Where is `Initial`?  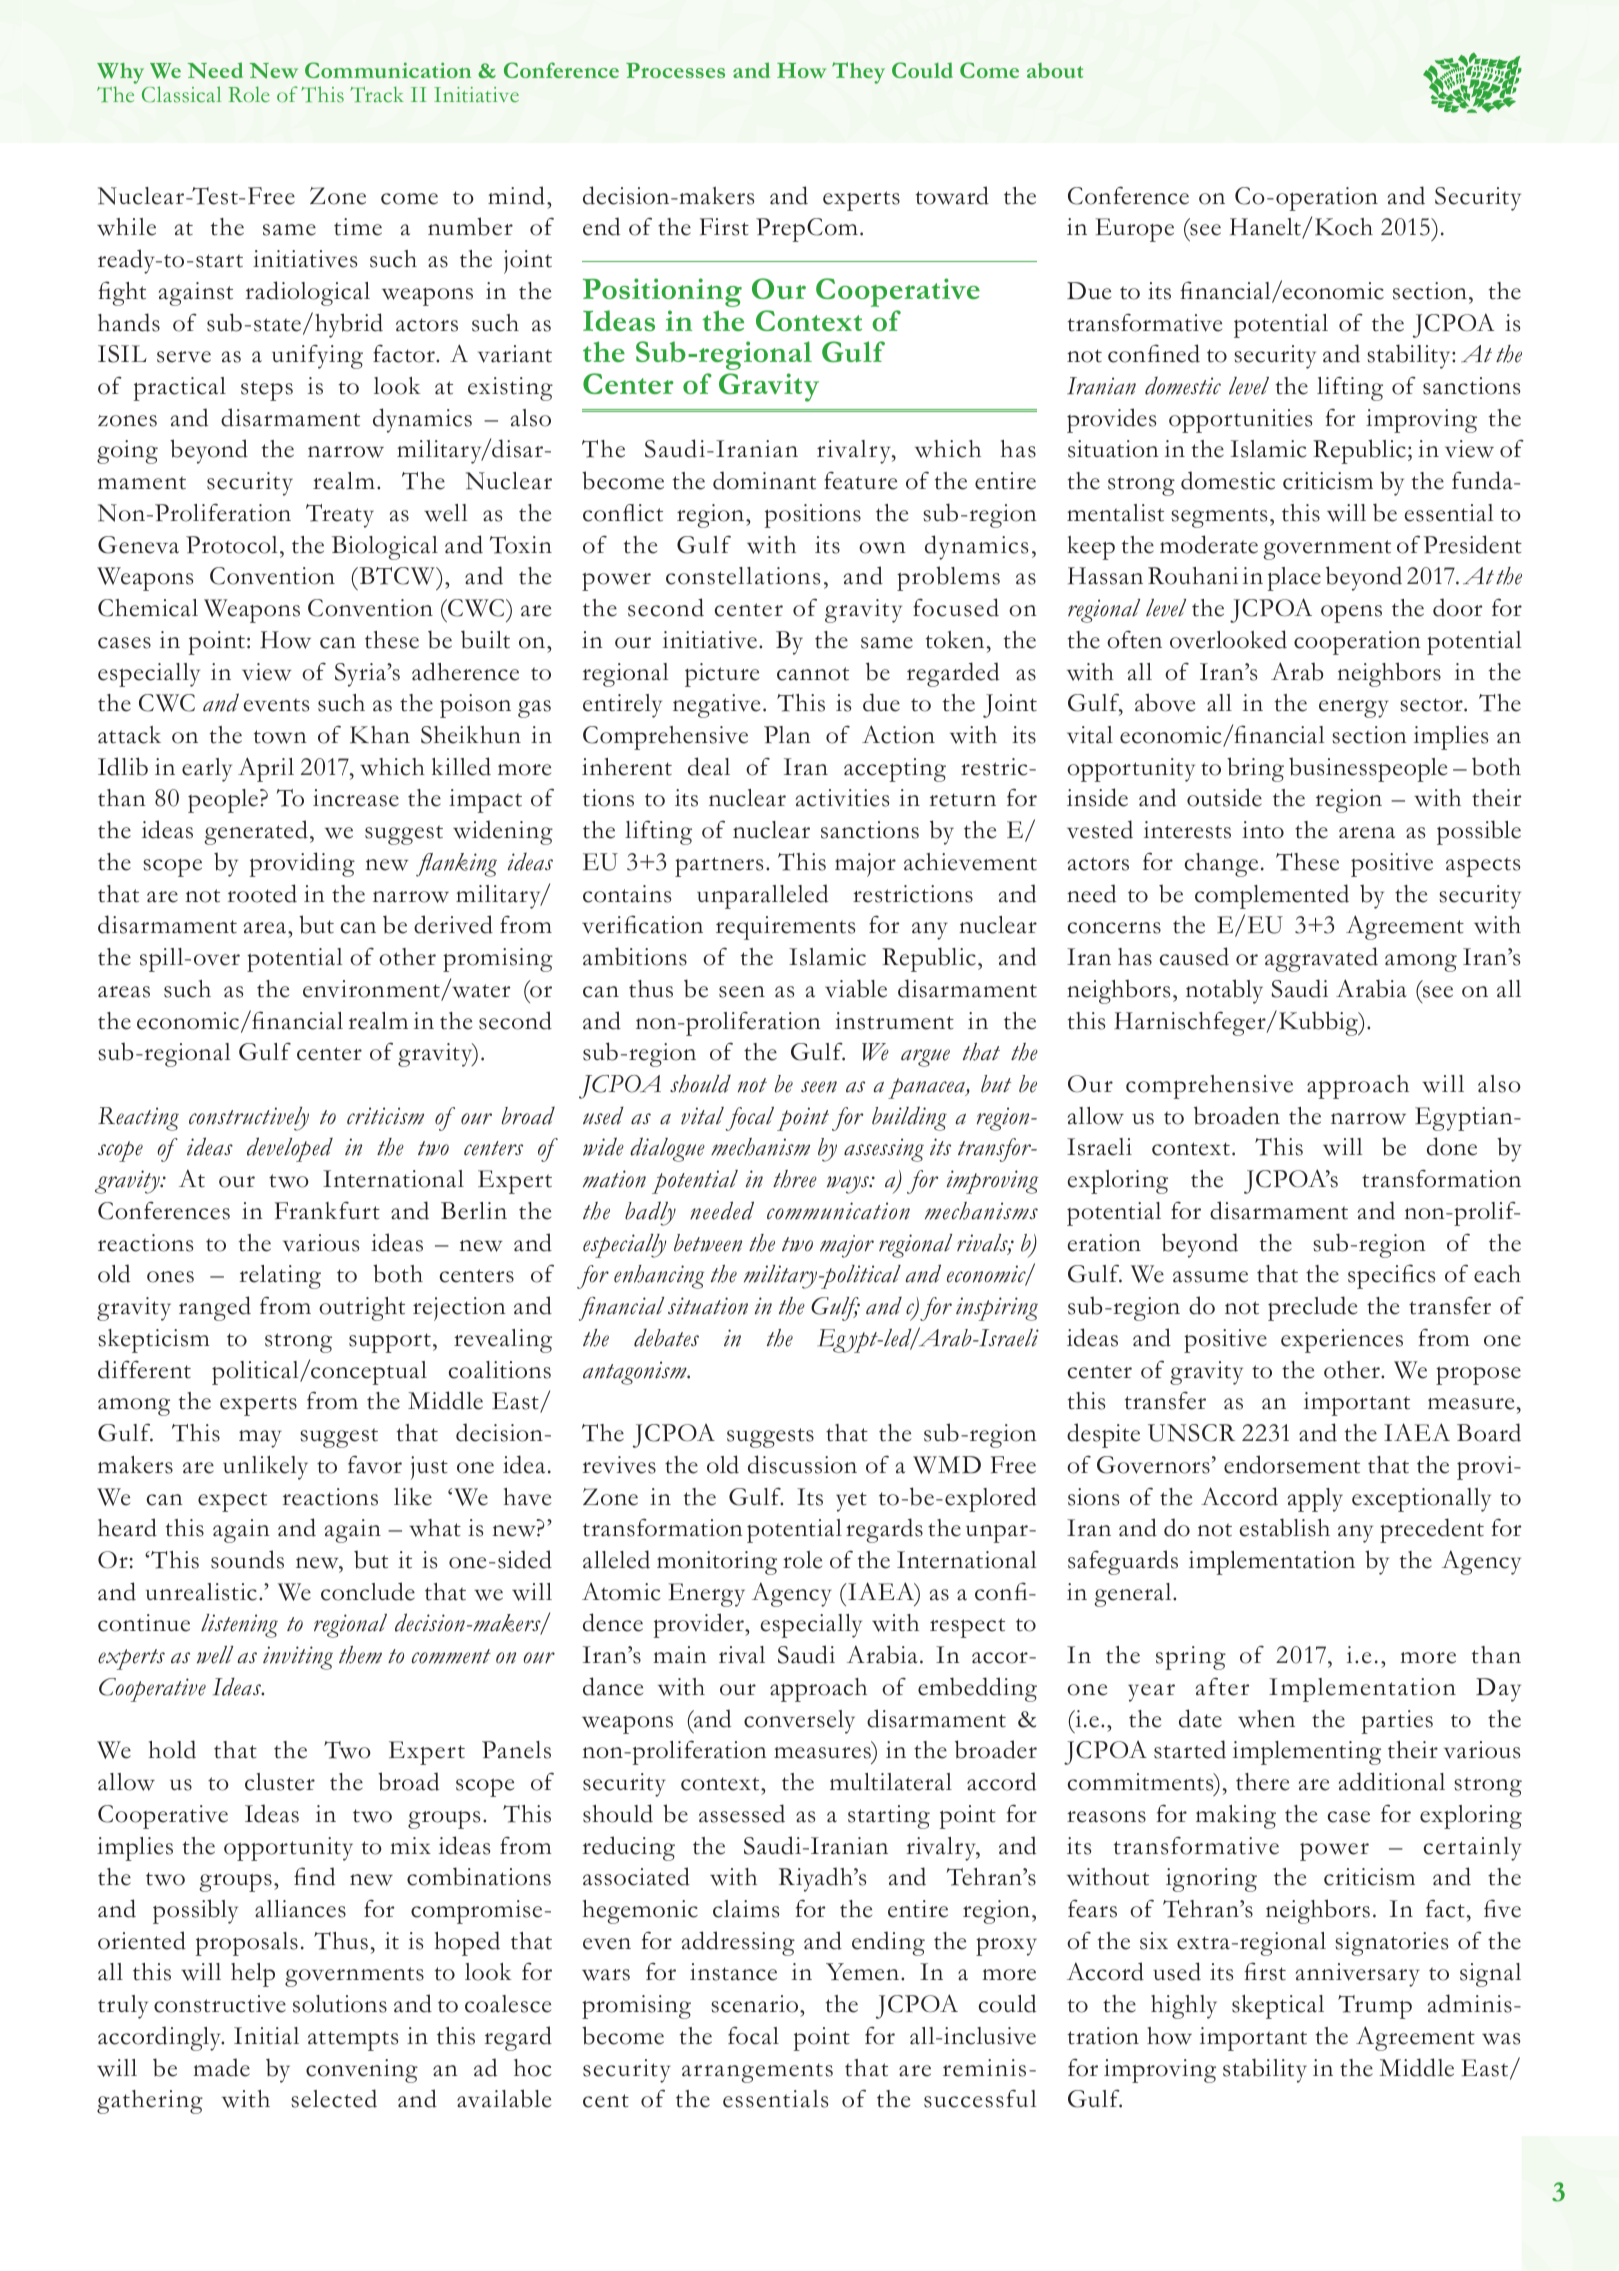 Initial is located at coordinates (266, 2036).
